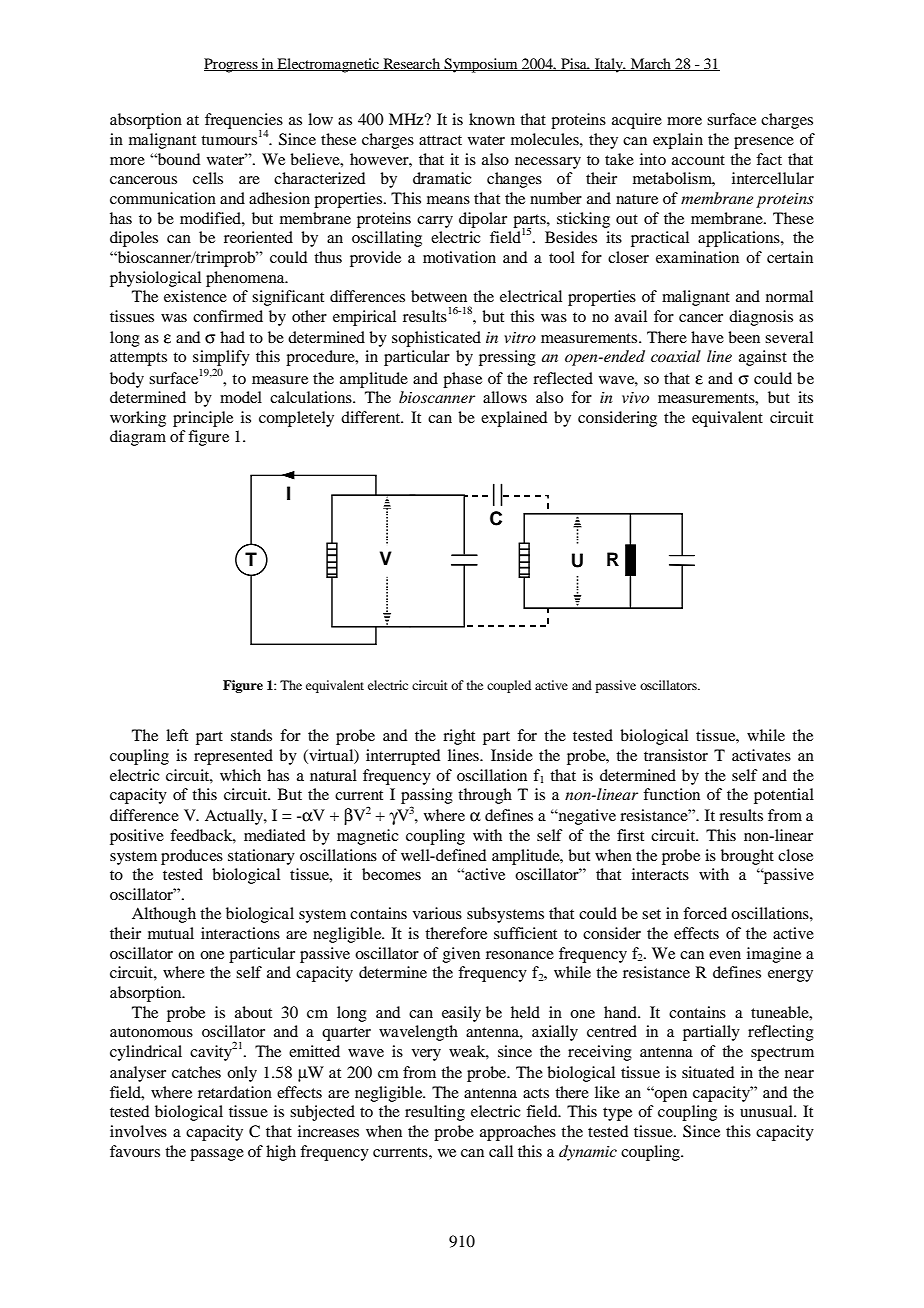  Describe the element at coordinates (651, 64) in the document. I see `March` at that location.
